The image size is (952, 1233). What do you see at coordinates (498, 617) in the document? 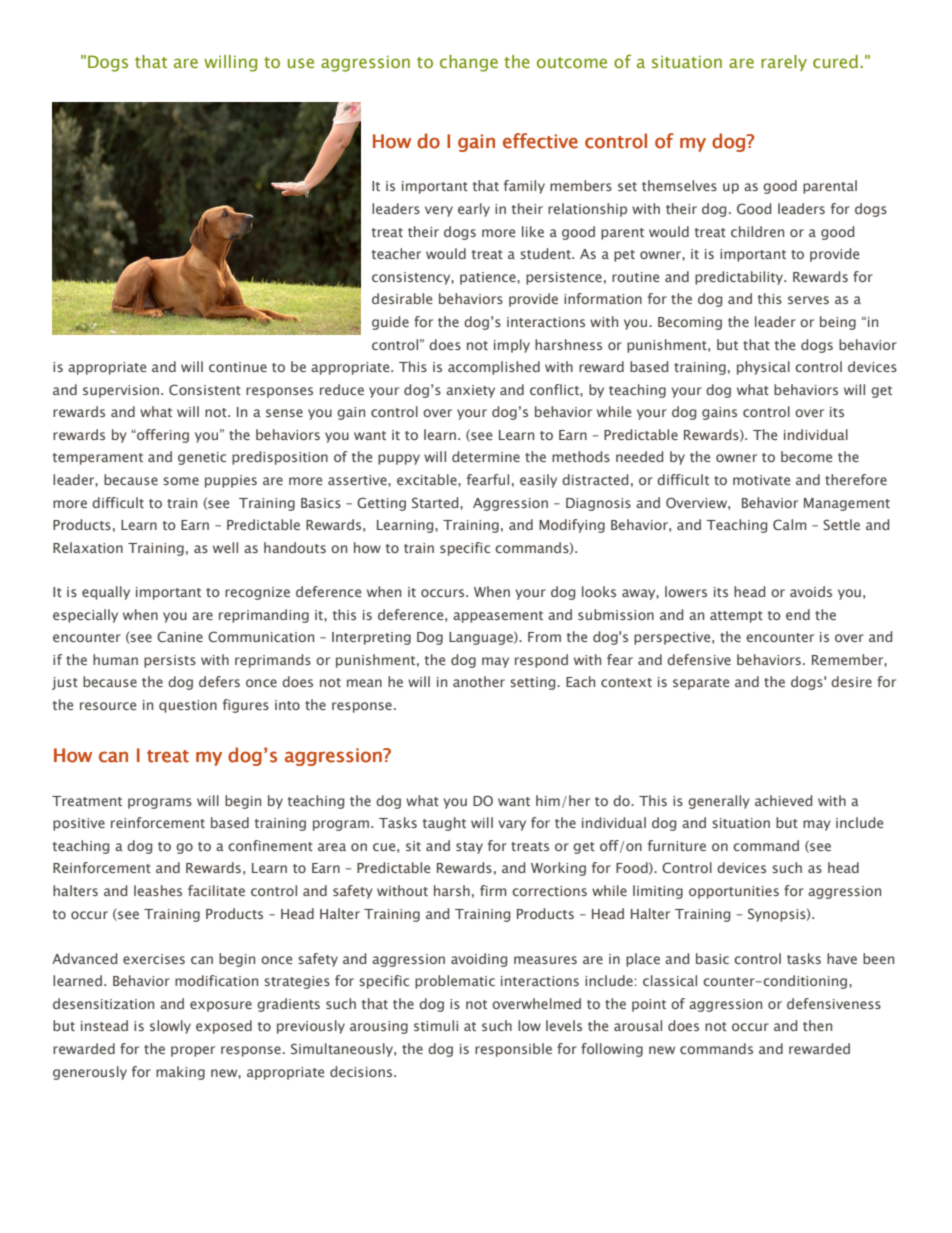
I see `appeasement` at bounding box center [498, 617].
